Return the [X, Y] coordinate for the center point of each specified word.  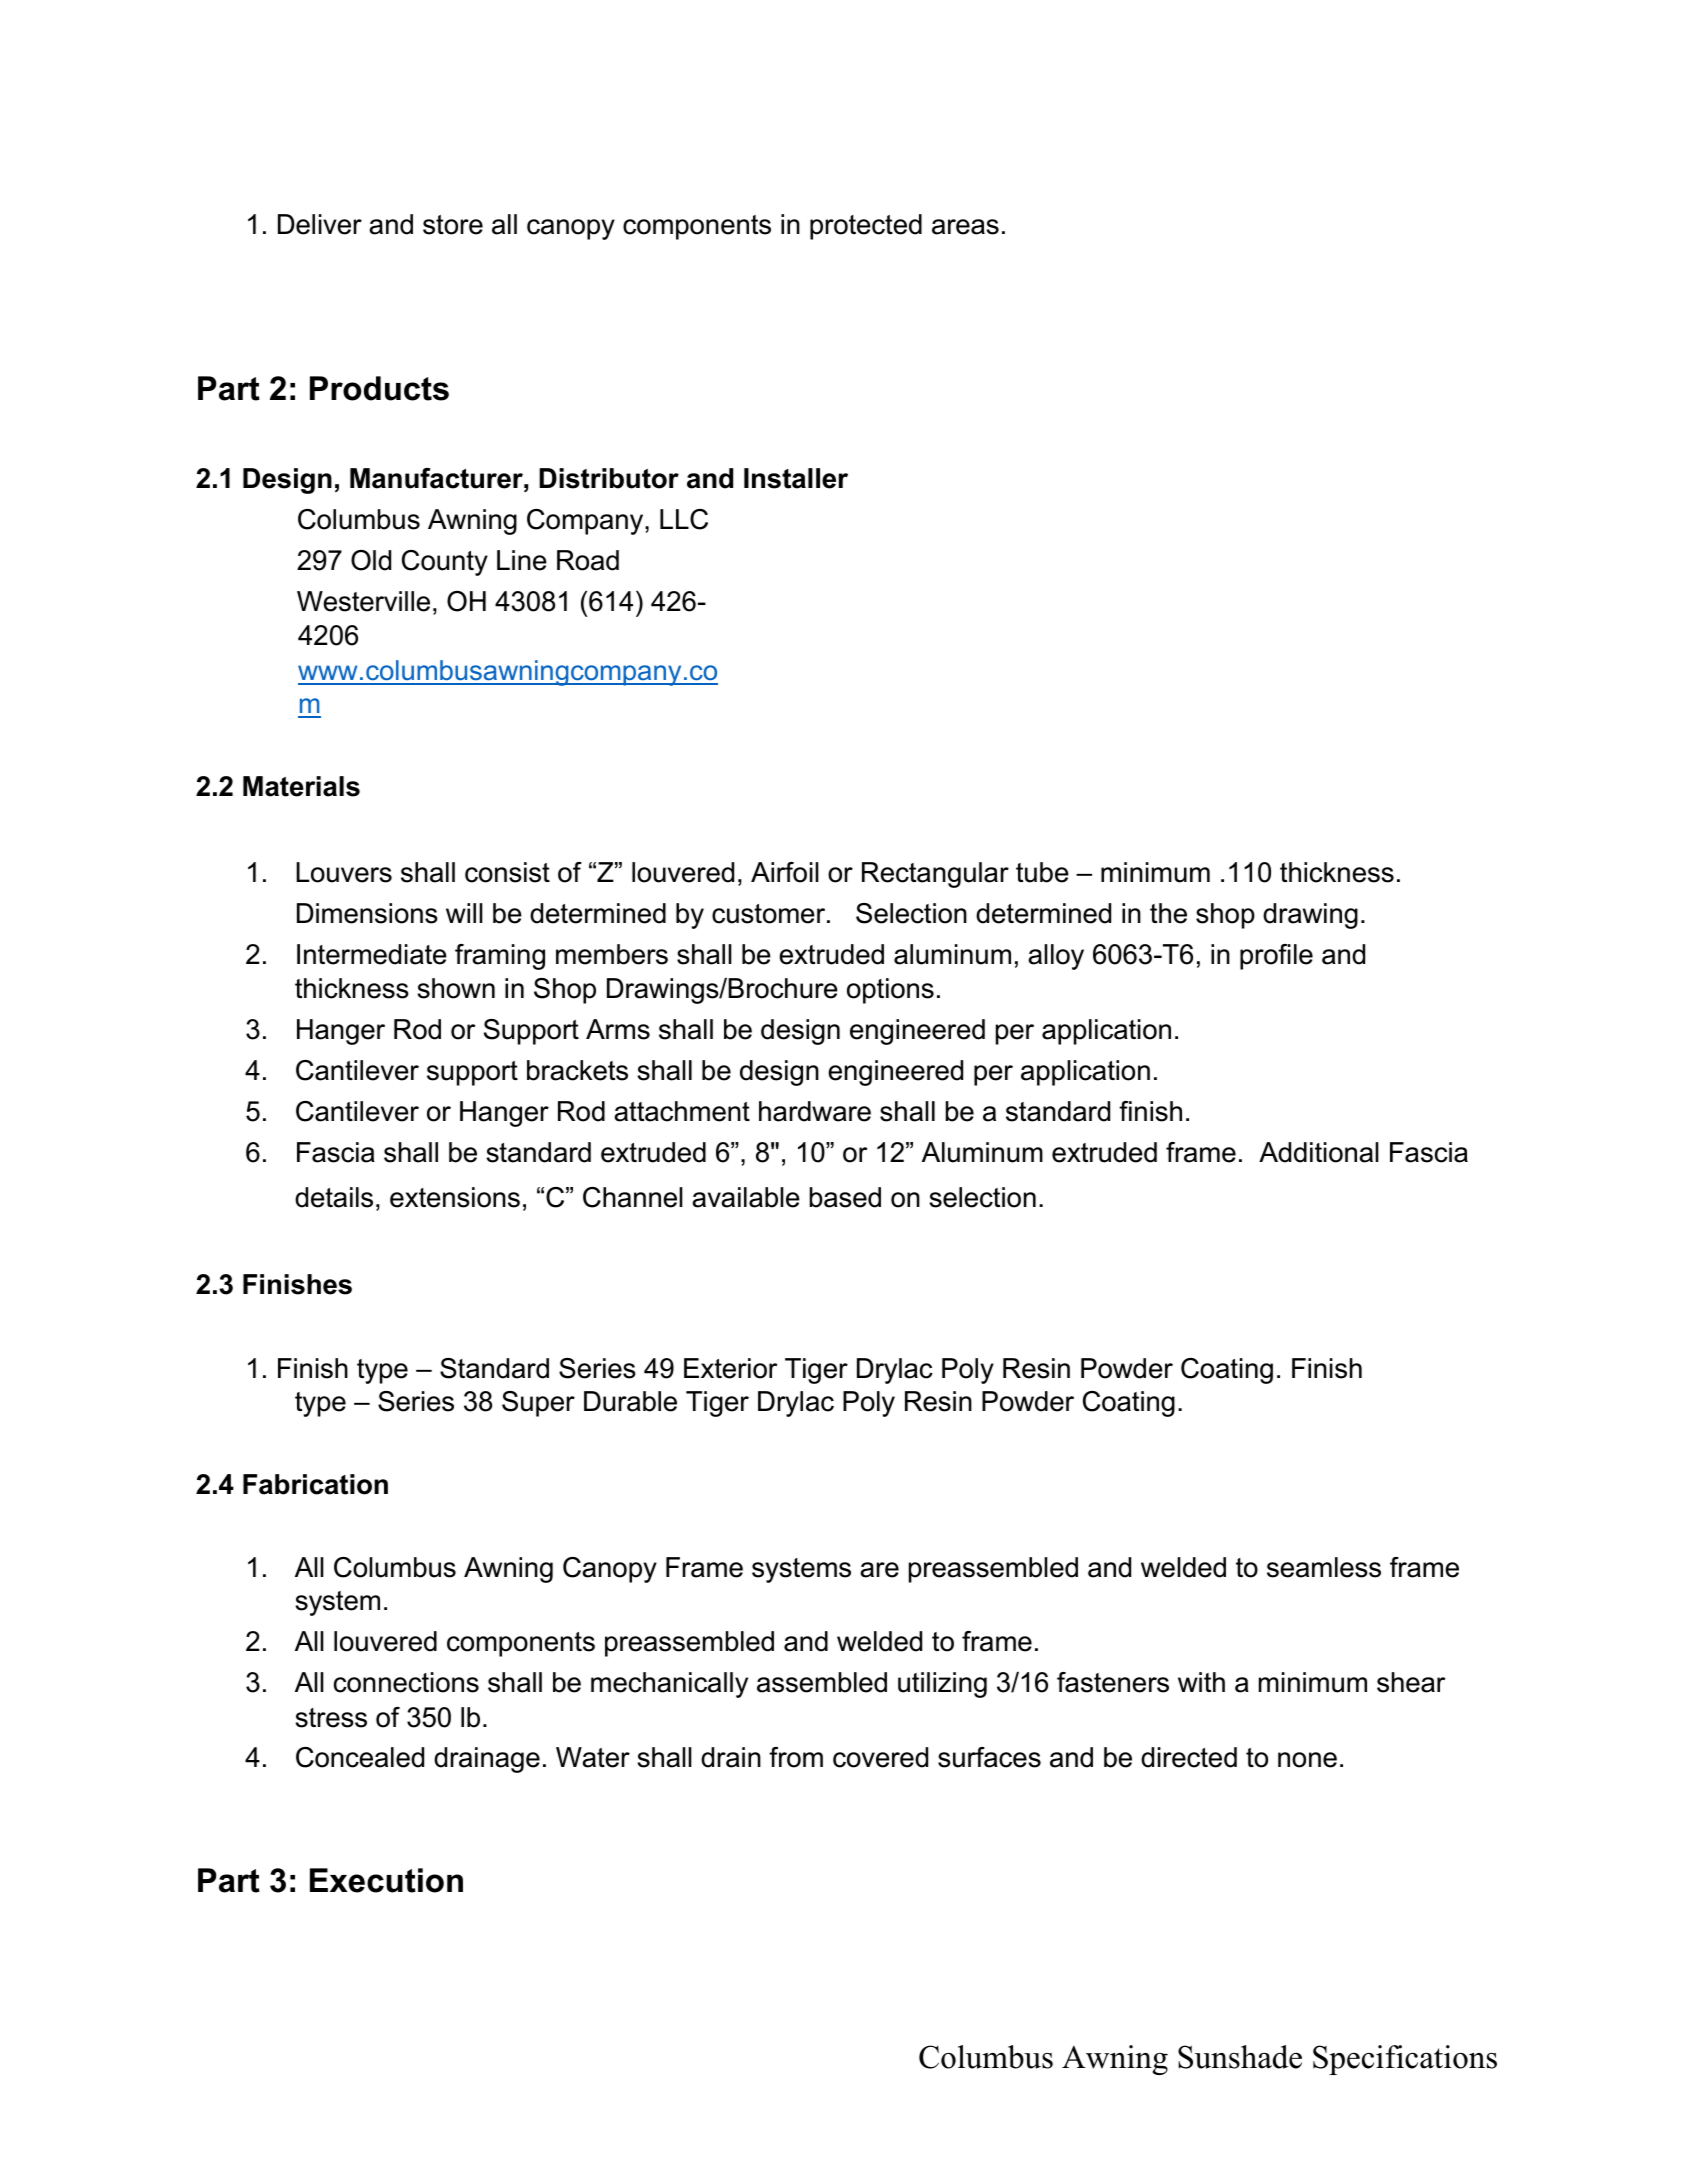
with [1201, 1682]
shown [456, 988]
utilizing [942, 1685]
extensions [455, 1197]
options [890, 991]
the [1168, 913]
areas [965, 227]
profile [1276, 957]
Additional [1319, 1152]
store [453, 225]
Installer [796, 478]
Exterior [730, 1368]
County [445, 563]
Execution [386, 1880]
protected [866, 227]
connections [406, 1682]
